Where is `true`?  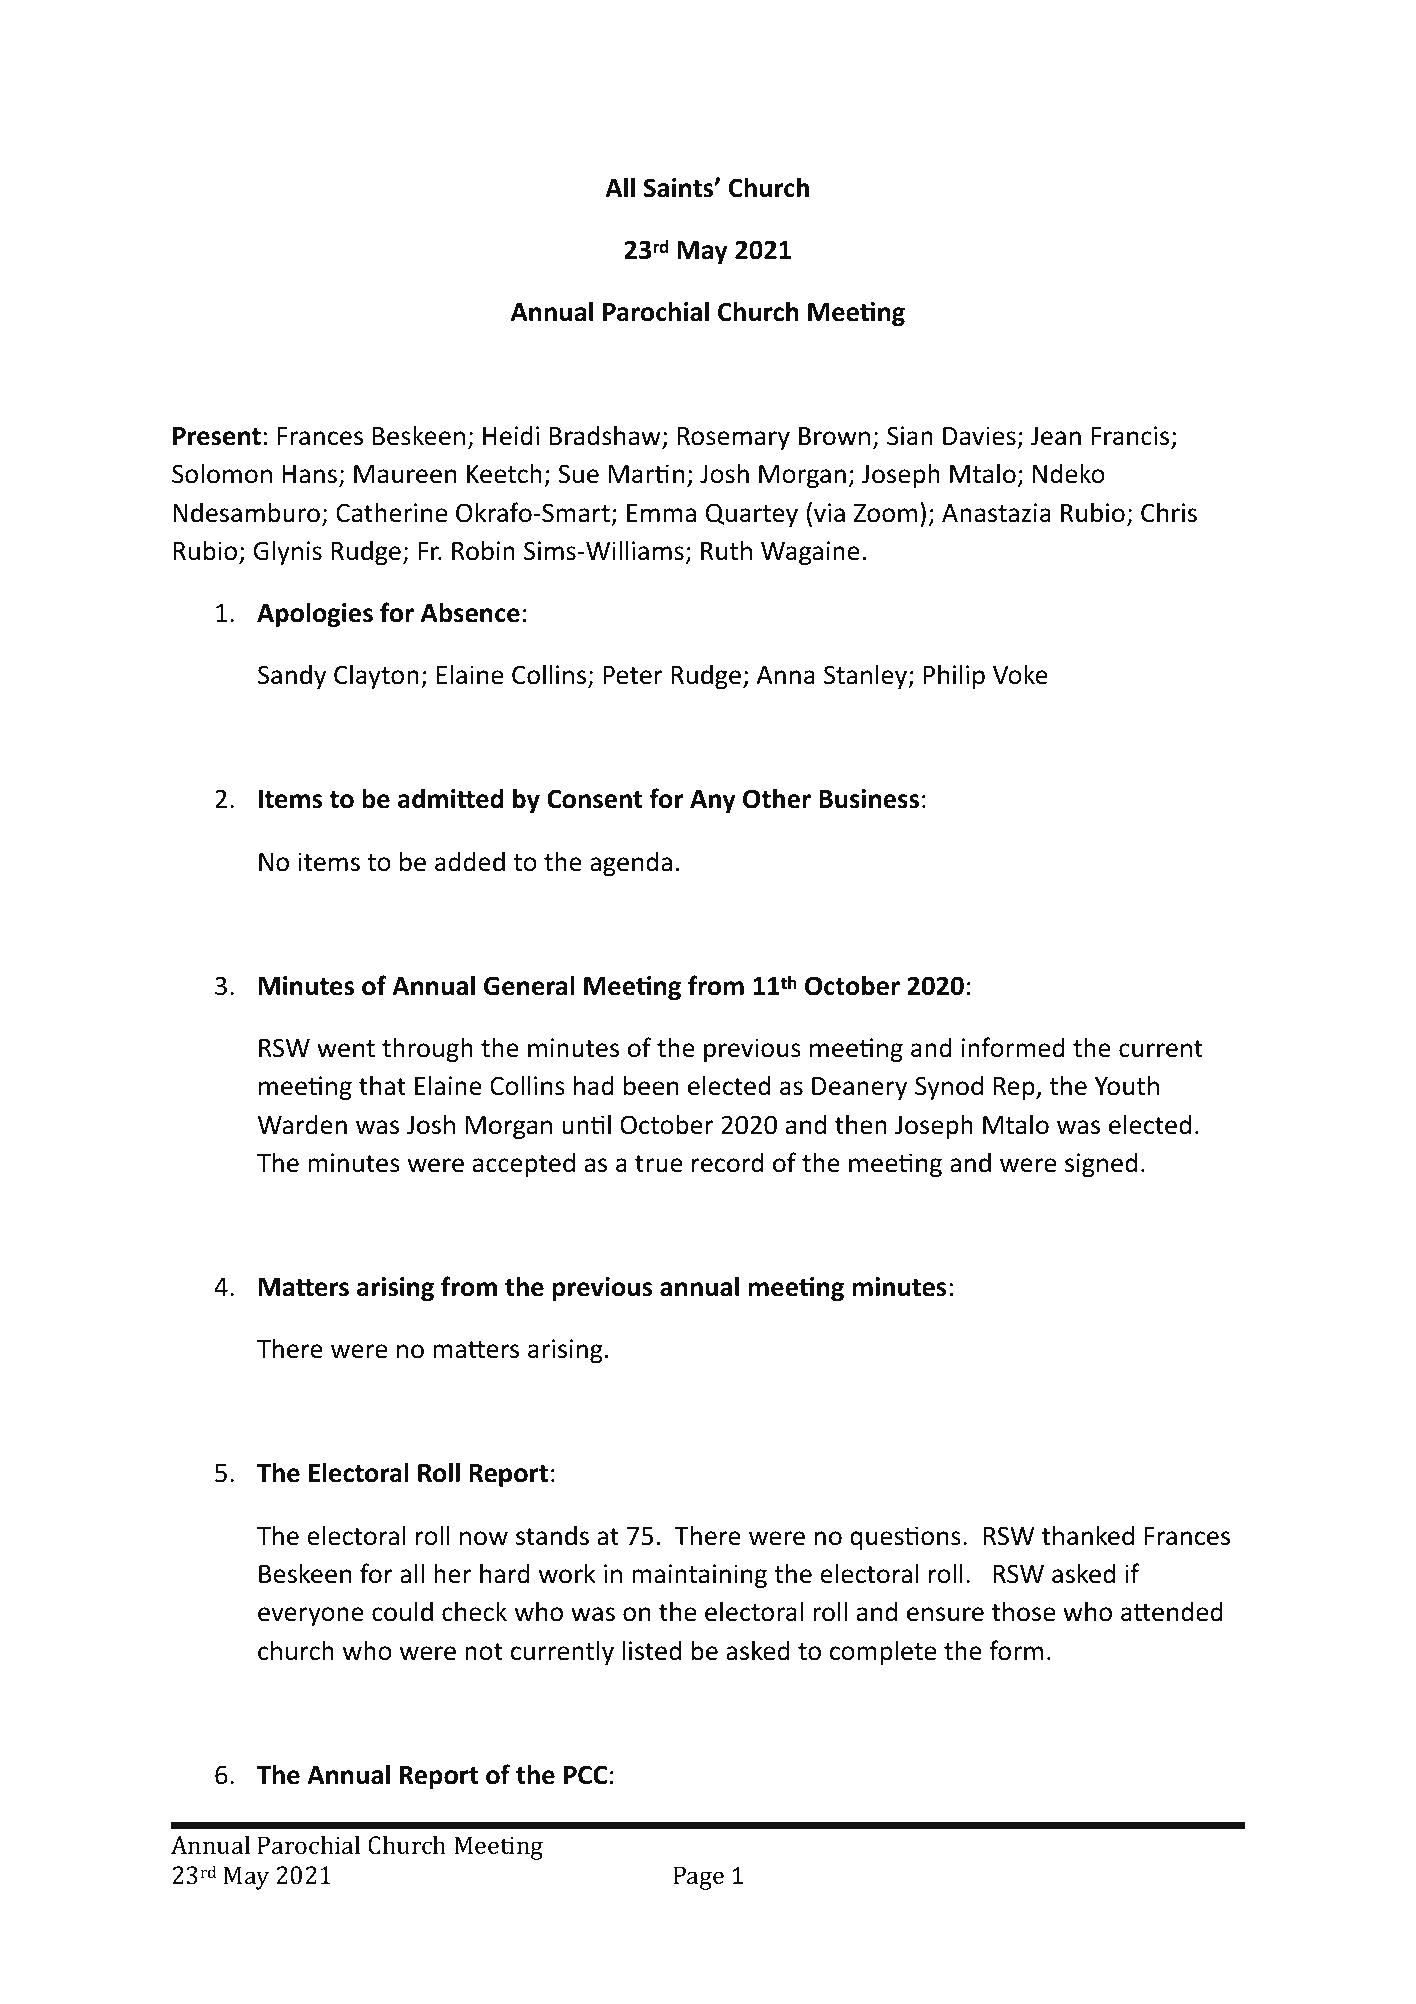
true is located at coordinates (659, 1164).
